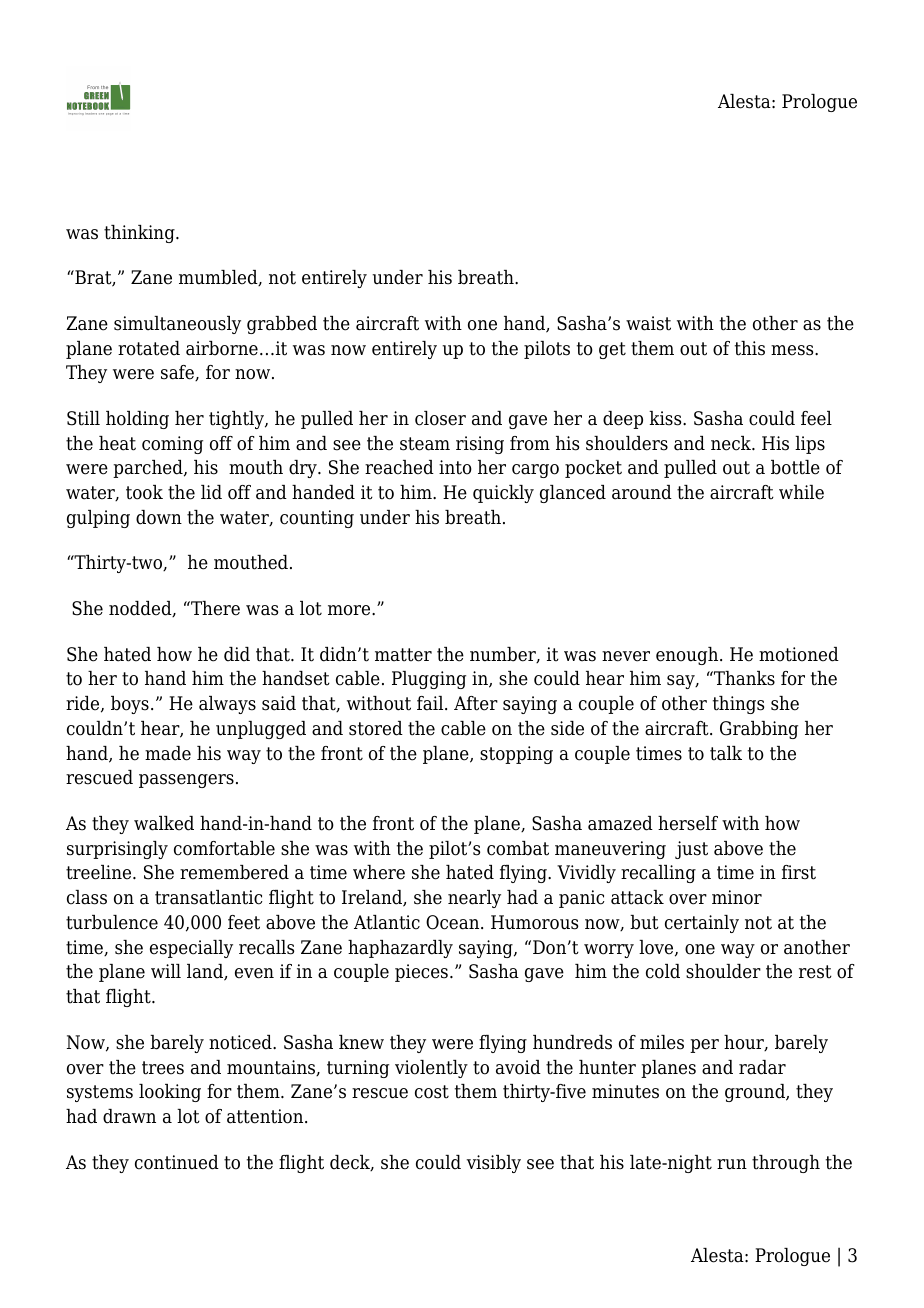 The width and height of the page is (924, 1308). Describe the element at coordinates (177, 1162) in the page. I see `continued` at that location.
